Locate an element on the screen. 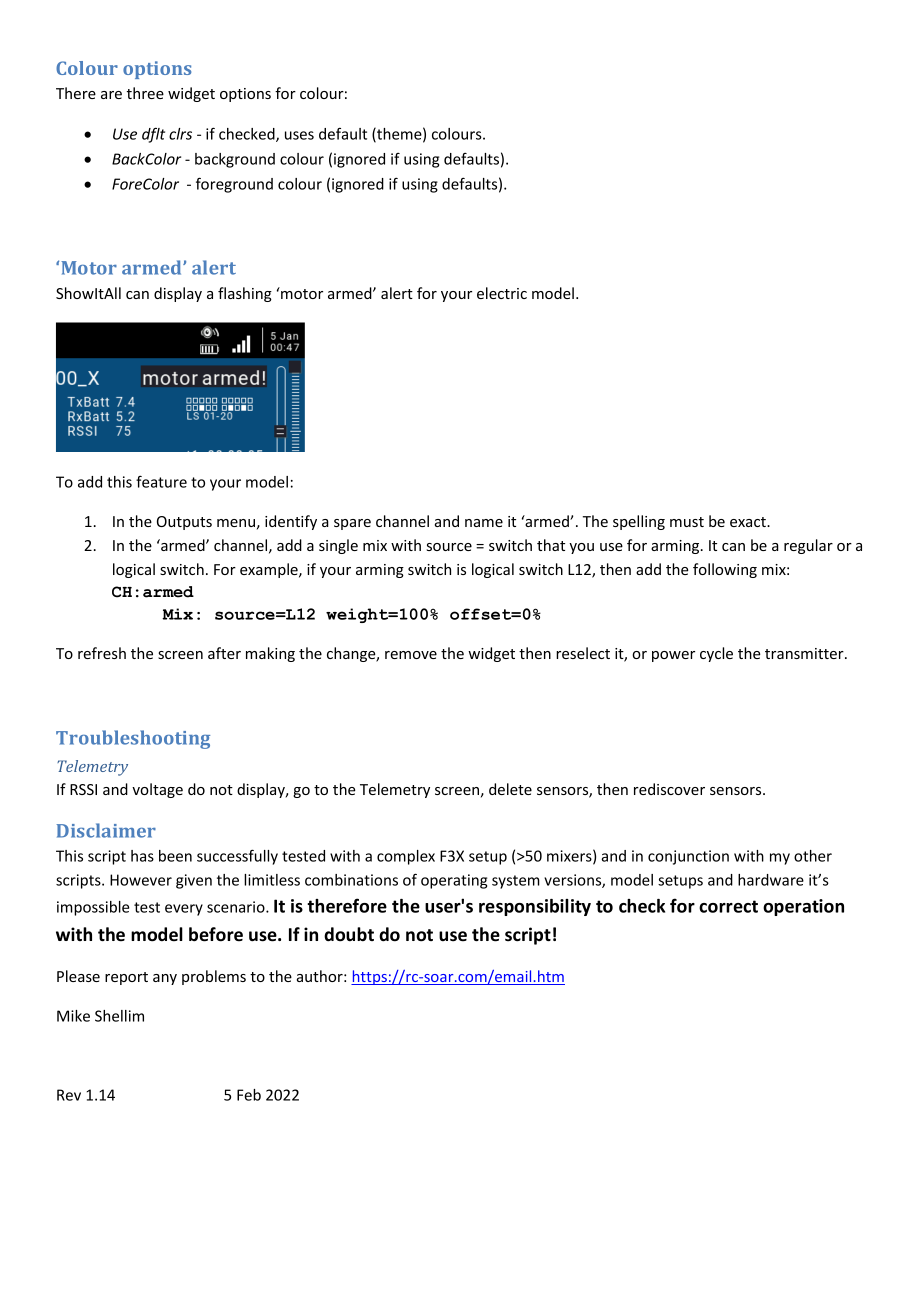  Feb is located at coordinates (249, 1095).
